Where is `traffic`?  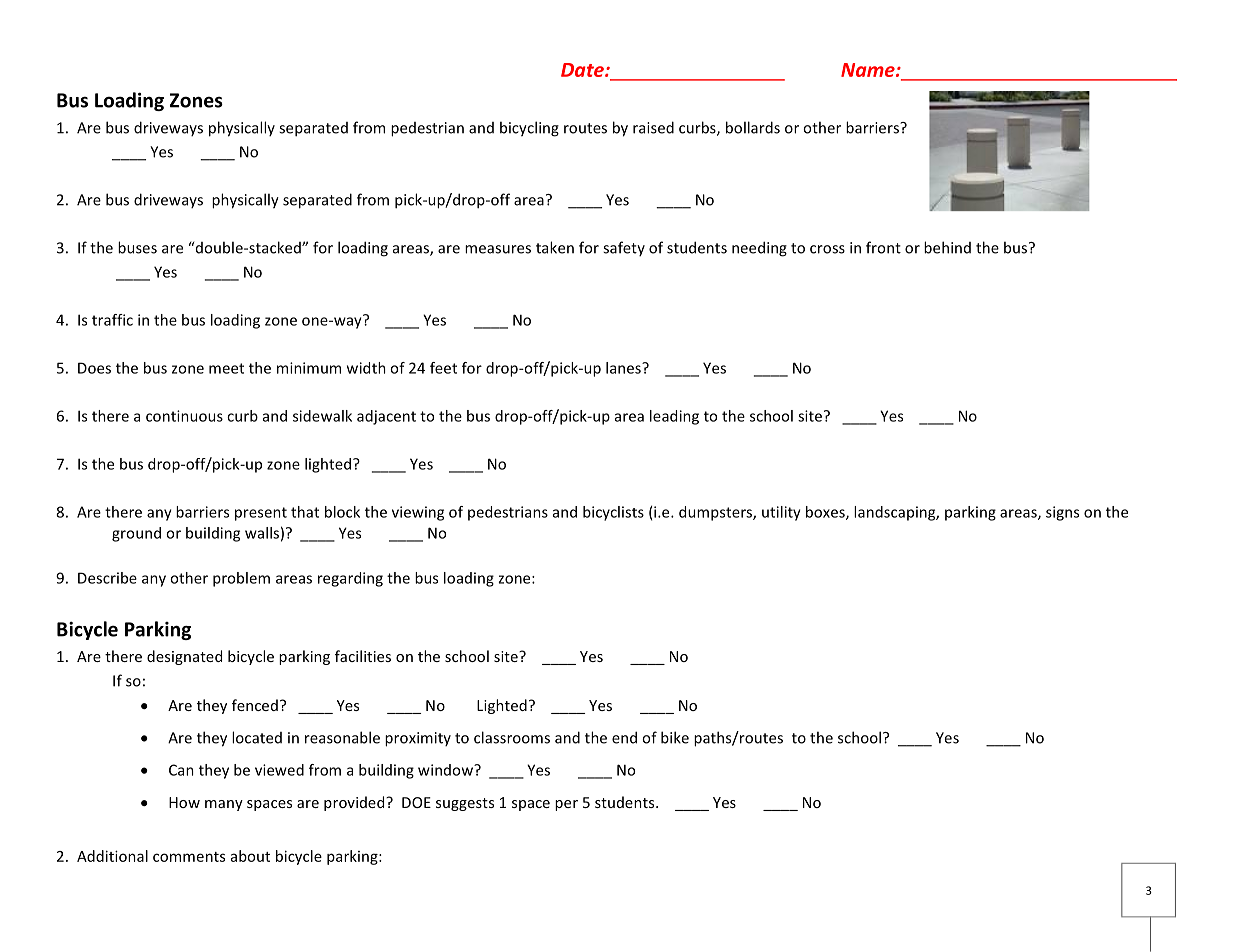 traffic is located at coordinates (112, 320).
